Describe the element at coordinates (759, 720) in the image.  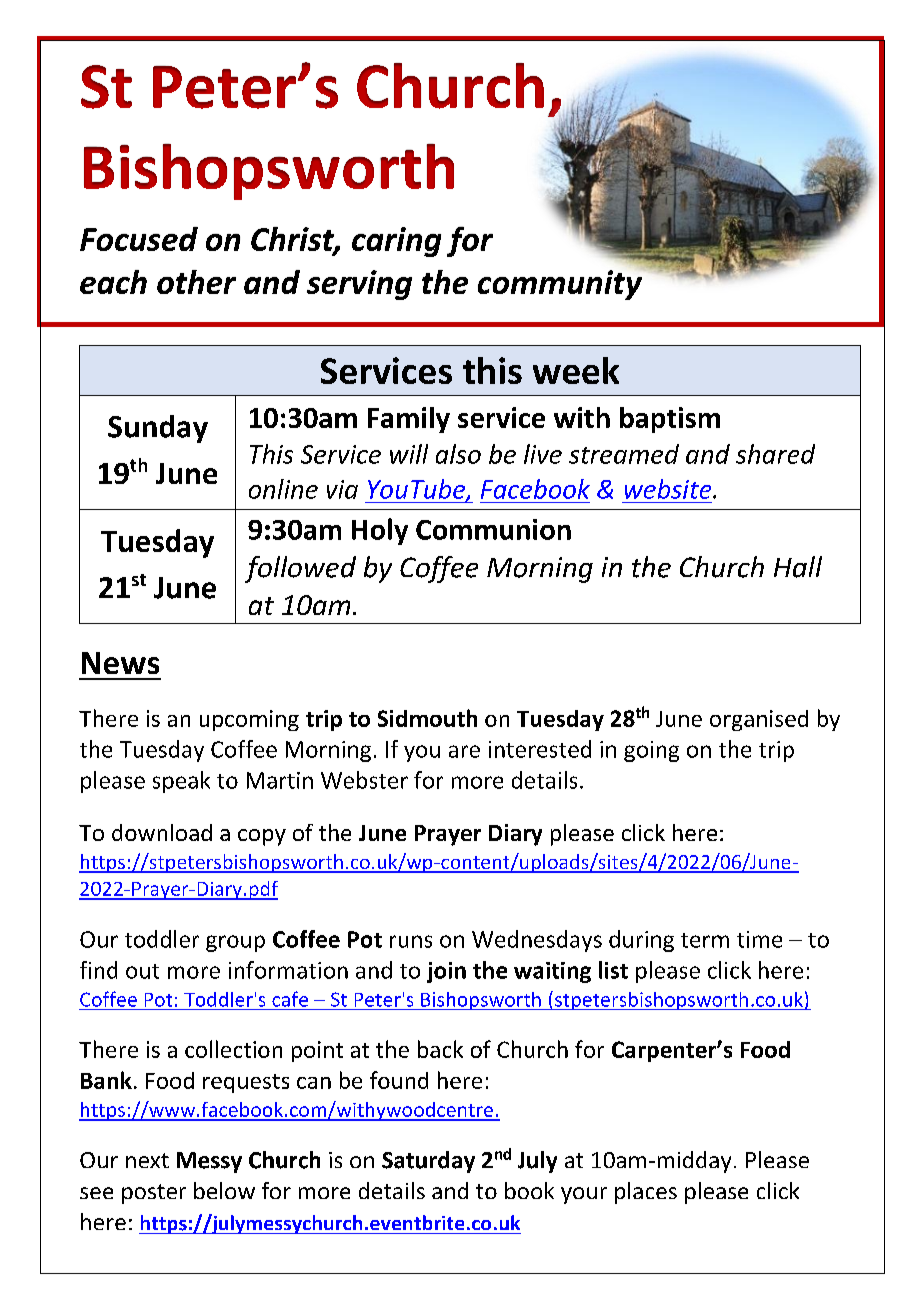
I see `organised` at that location.
